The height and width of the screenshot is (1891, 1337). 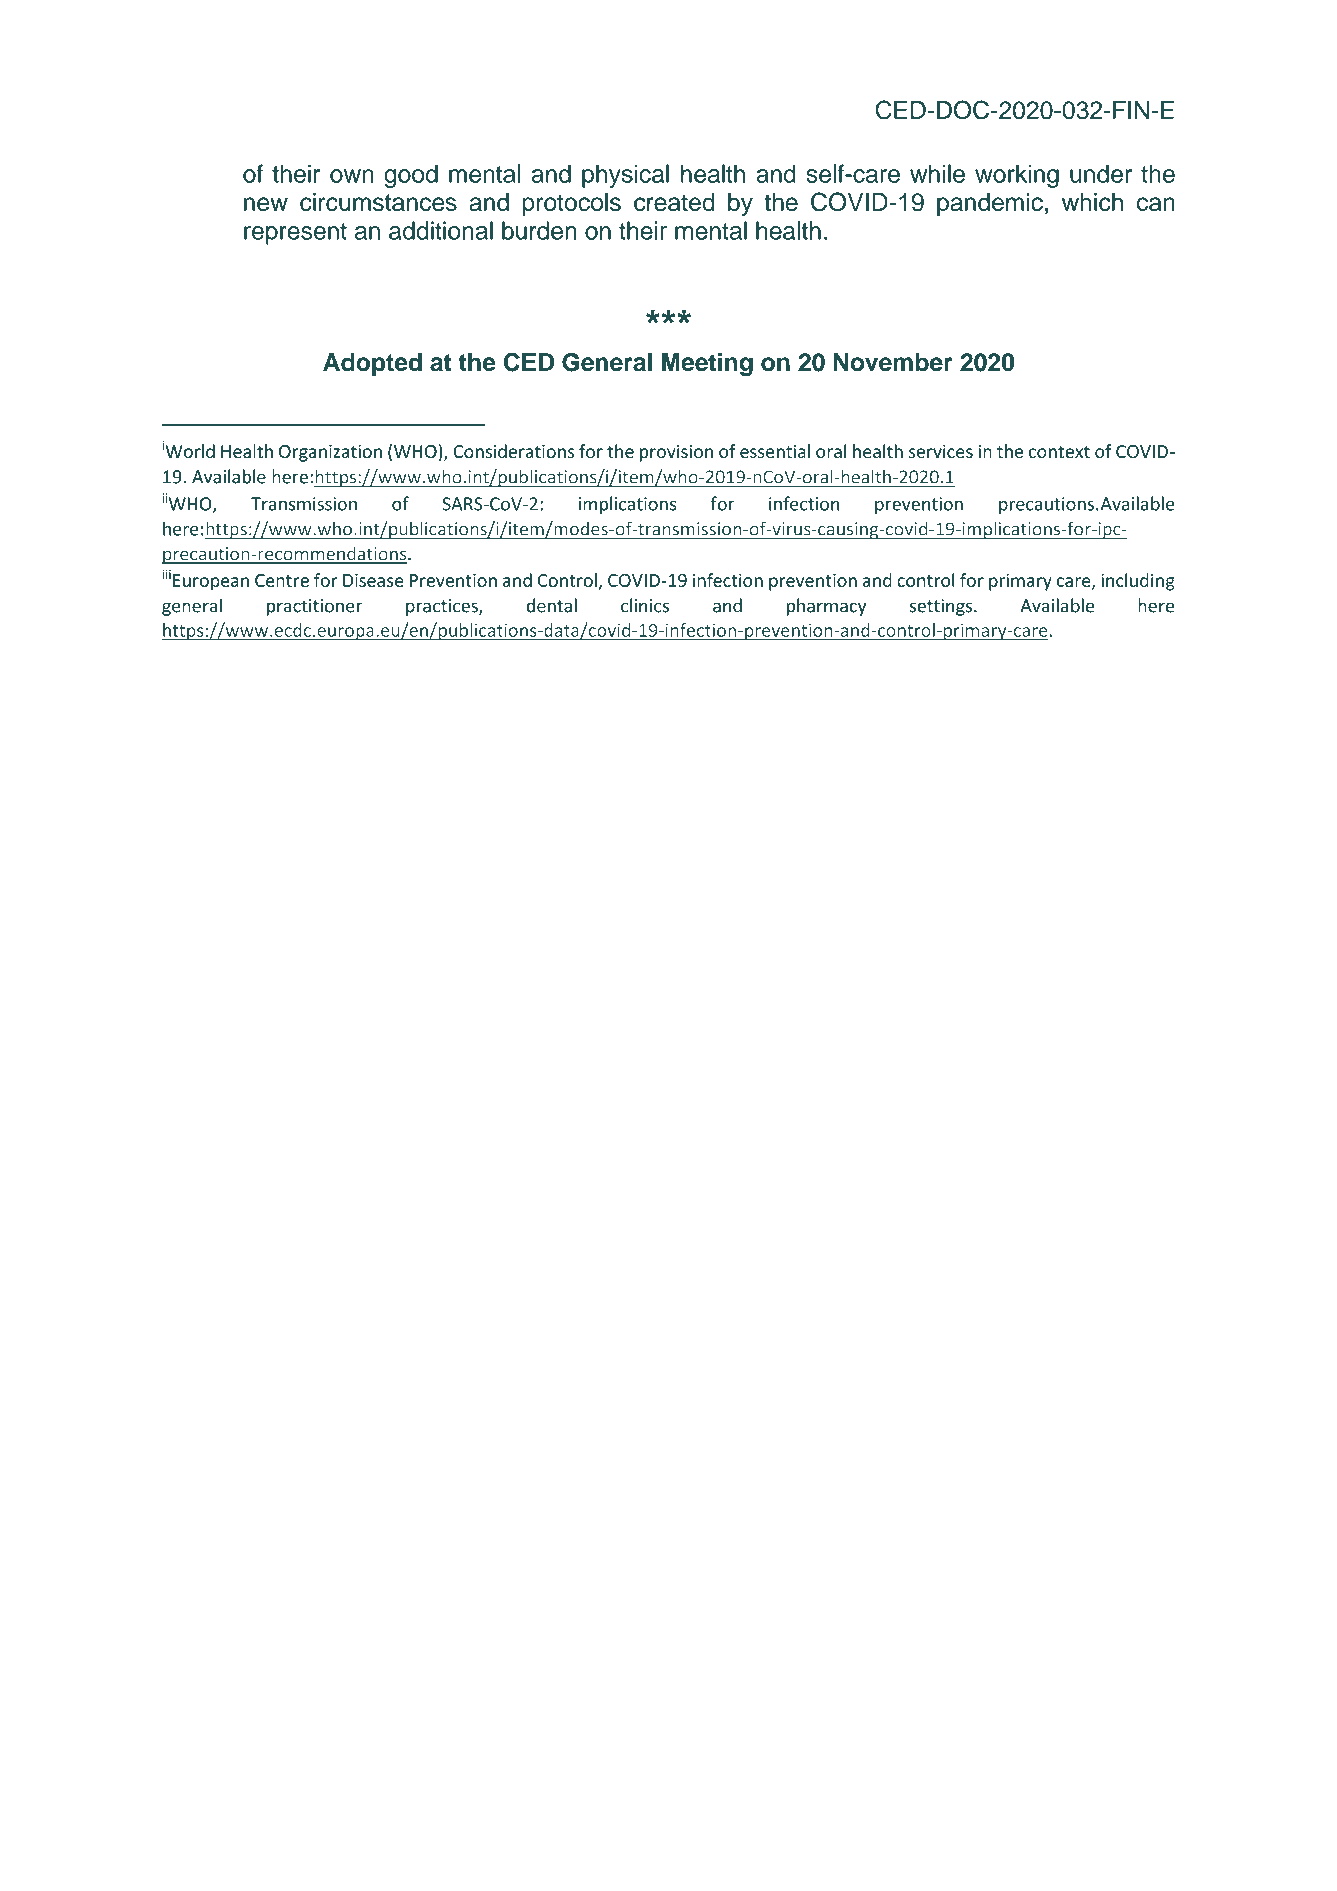 I want to click on November, so click(x=893, y=362).
